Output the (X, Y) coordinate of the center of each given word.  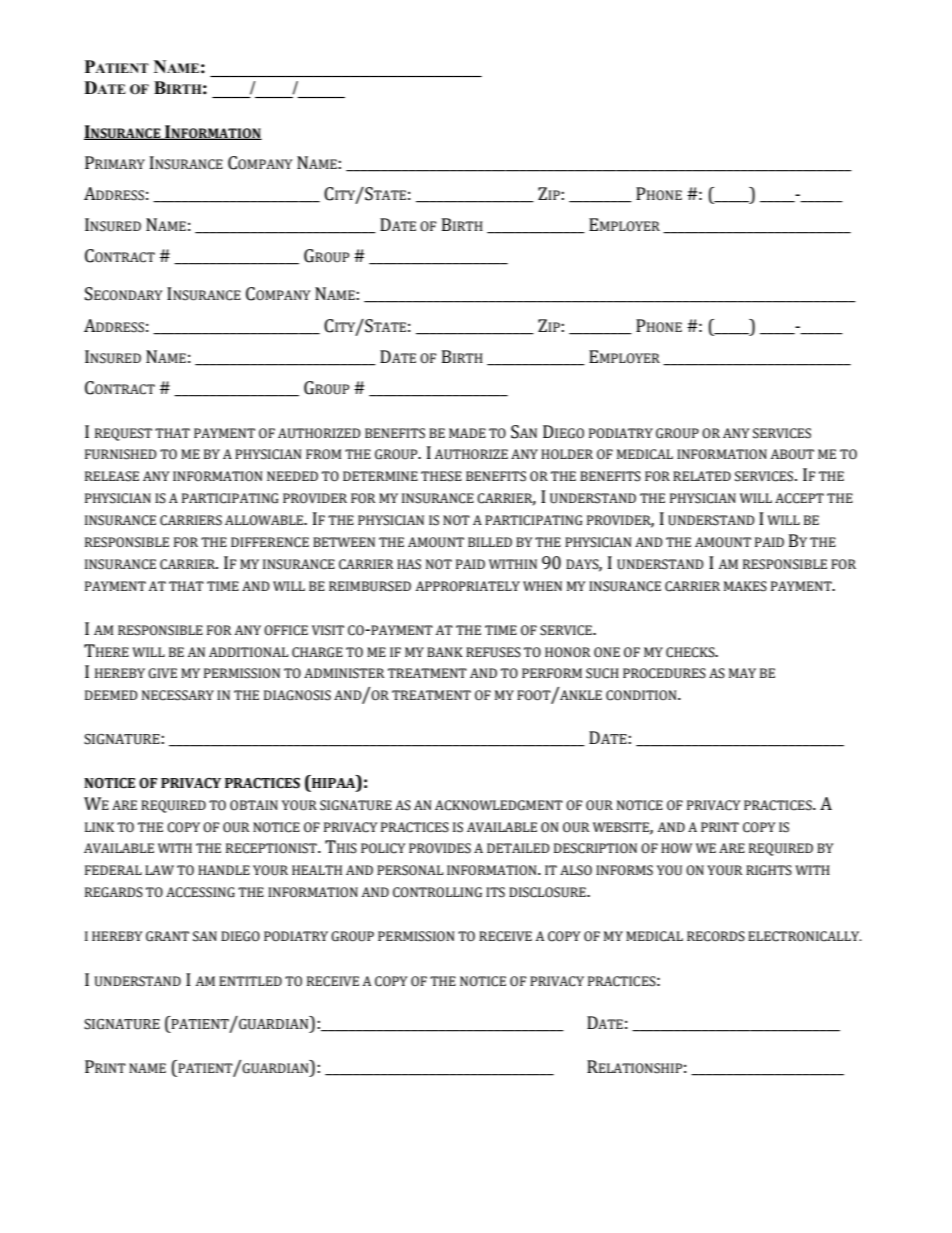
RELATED (702, 476)
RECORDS (716, 936)
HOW (676, 848)
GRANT (167, 936)
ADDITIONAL (248, 652)
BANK (445, 652)
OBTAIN (254, 805)
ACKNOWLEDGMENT (499, 805)
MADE (467, 433)
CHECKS (691, 652)
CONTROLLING (437, 892)
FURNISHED (121, 454)
